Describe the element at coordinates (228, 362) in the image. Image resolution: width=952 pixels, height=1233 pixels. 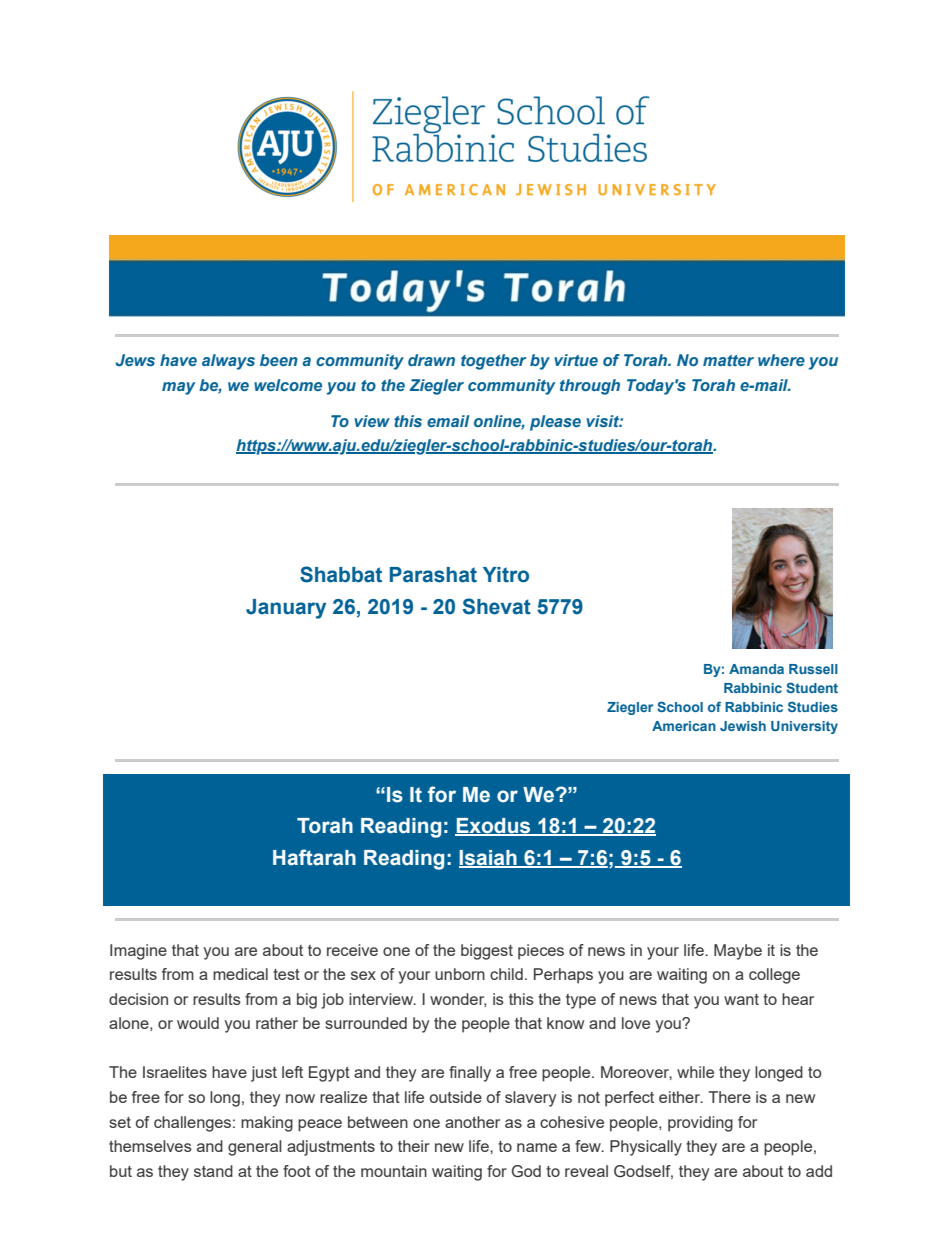
I see `always` at that location.
